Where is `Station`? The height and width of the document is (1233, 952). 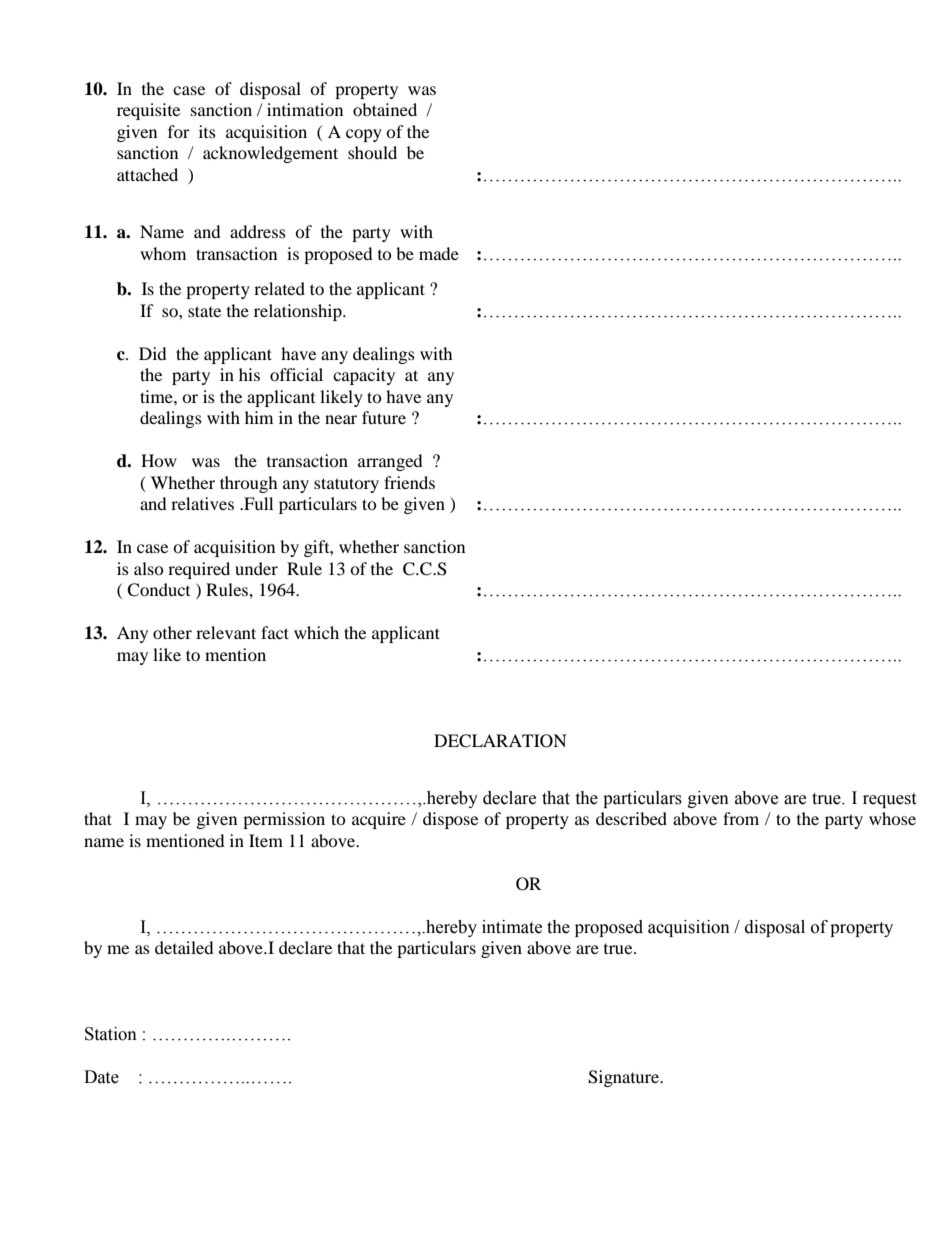
Station is located at coordinates (111, 1034).
